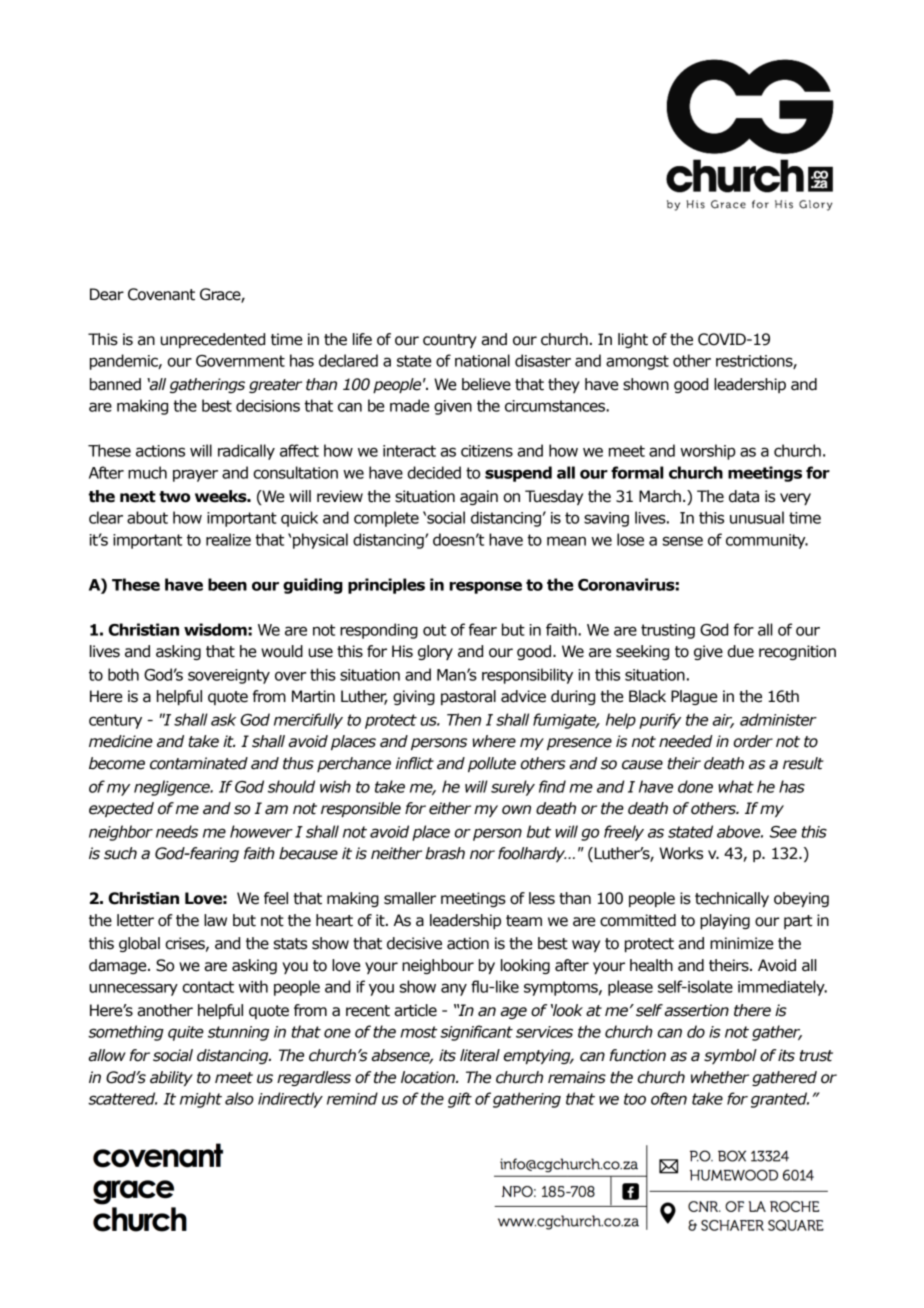 The height and width of the page is (1308, 924). Describe the element at coordinates (429, 1077) in the page. I see `location` at that location.
